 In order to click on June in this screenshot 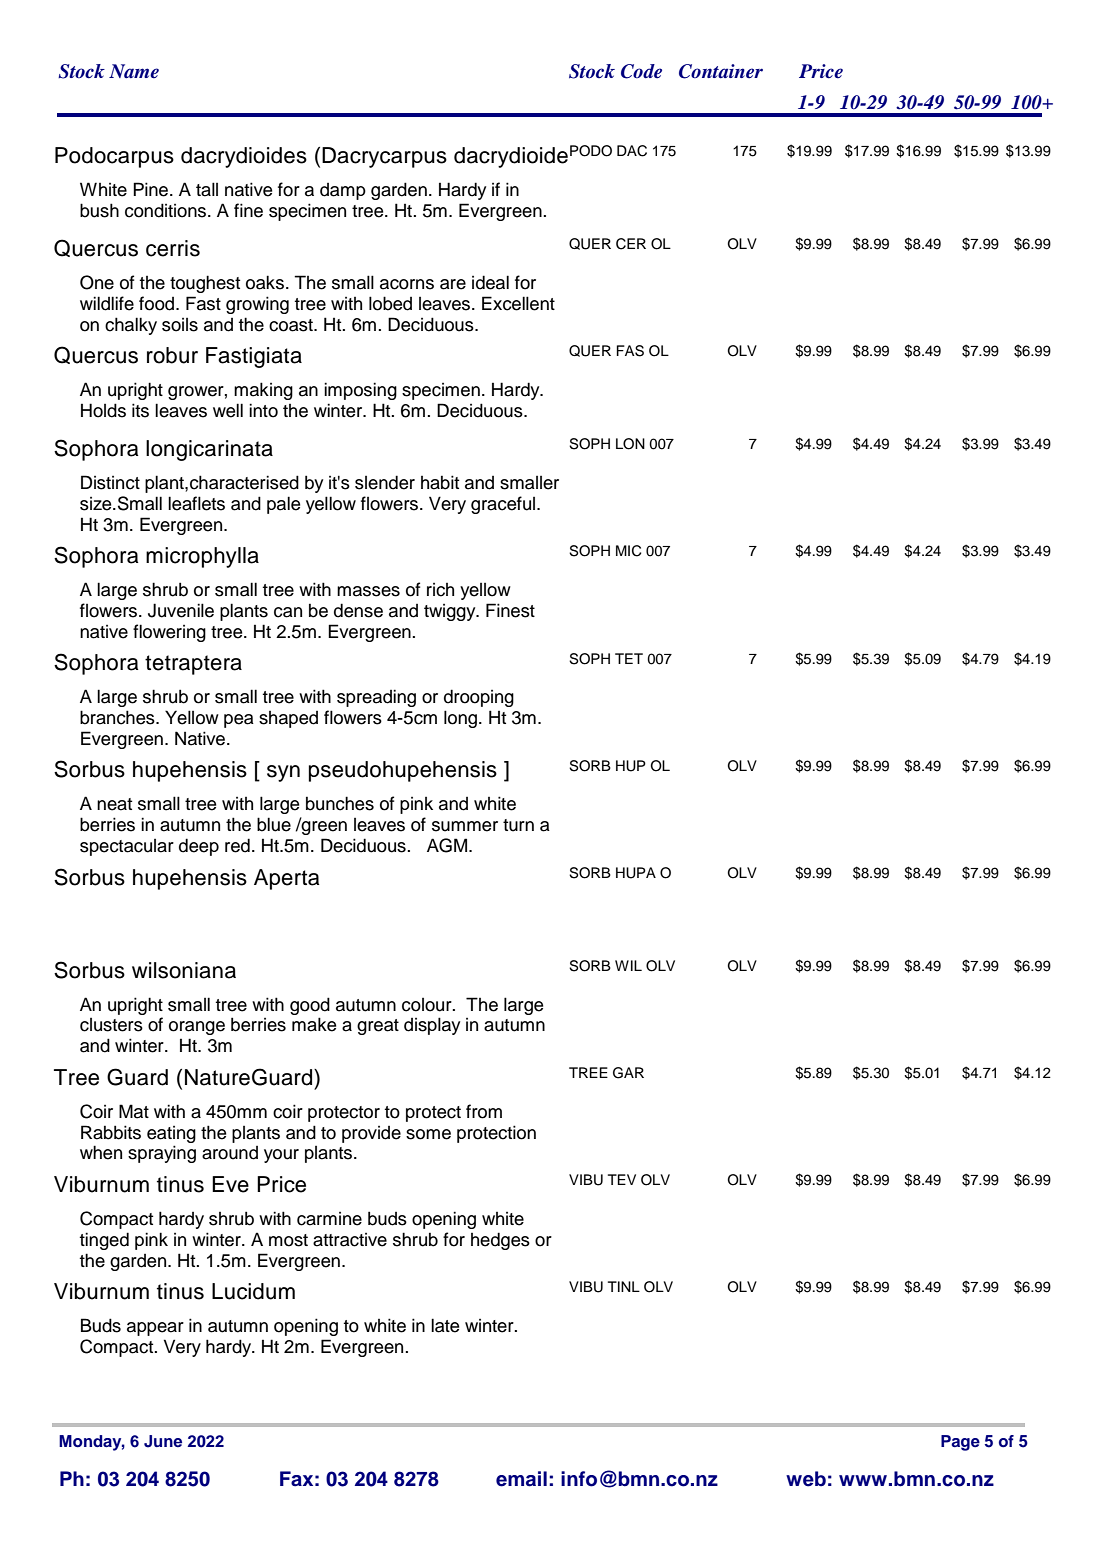, I will do `click(163, 1441)`.
